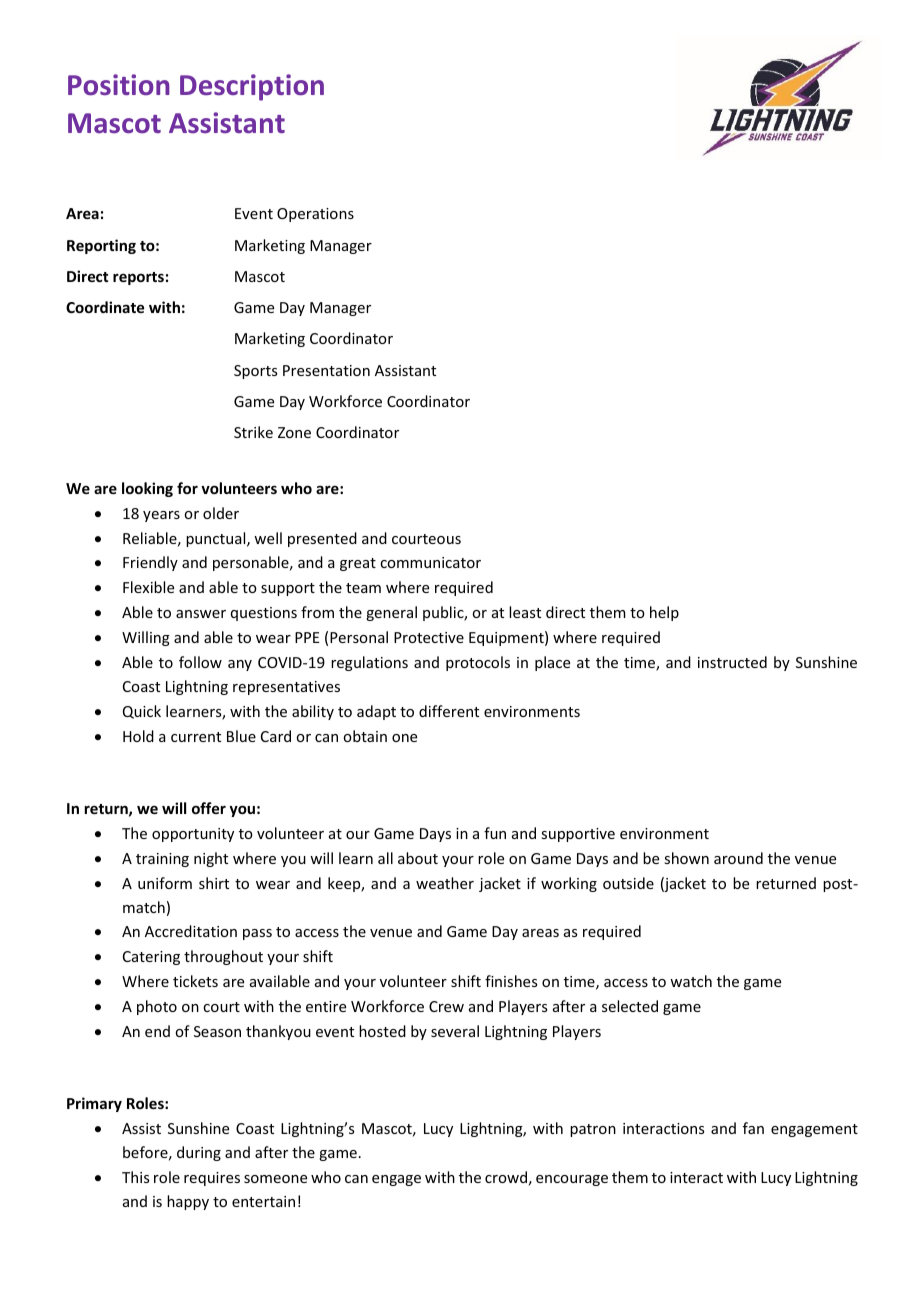  Describe the element at coordinates (686, 858) in the screenshot. I see `shown` at that location.
